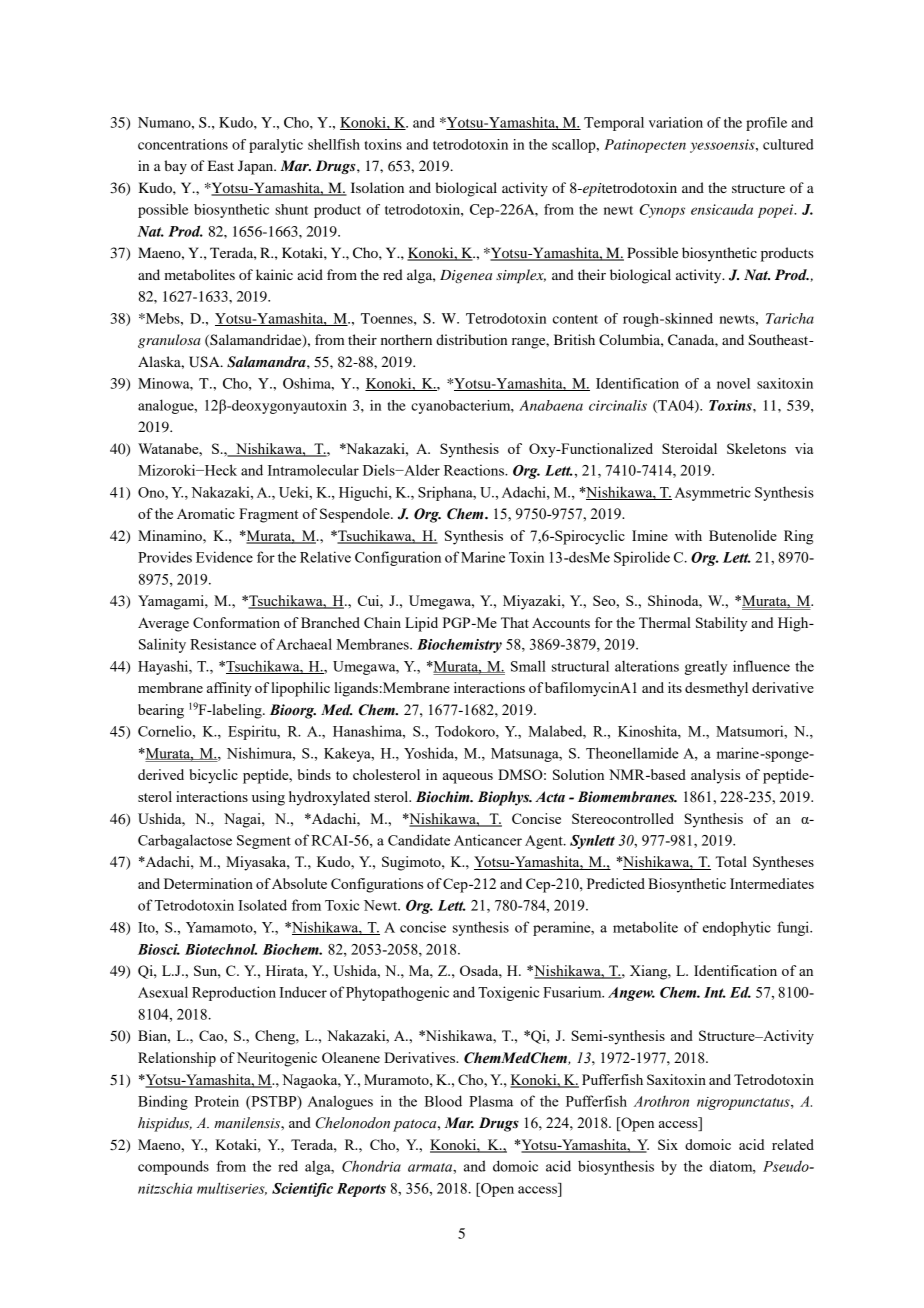 The height and width of the screenshot is (1308, 924). What do you see at coordinates (377, 187) in the screenshot?
I see `Isolation` at bounding box center [377, 187].
